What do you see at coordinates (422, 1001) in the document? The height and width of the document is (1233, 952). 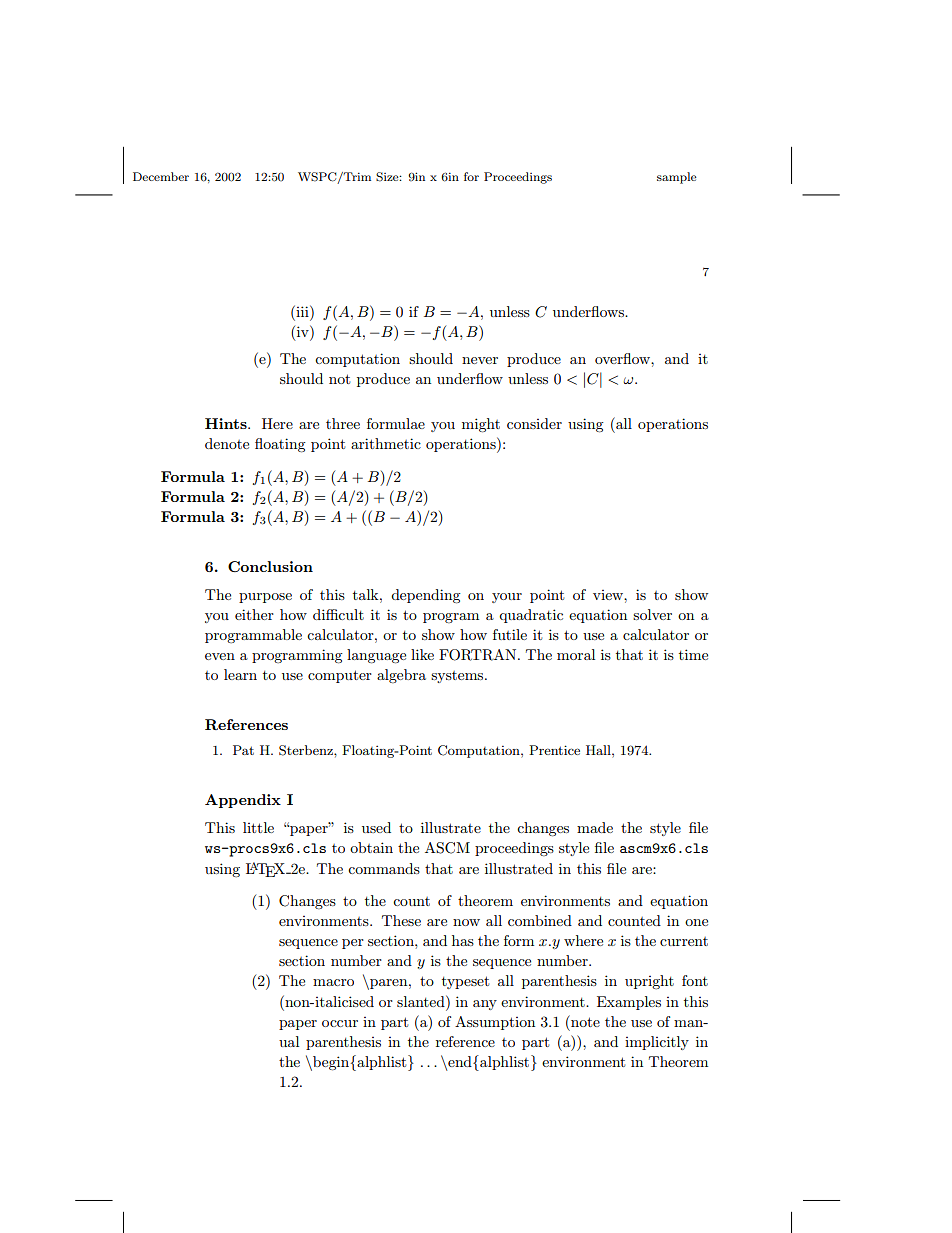 I see `slanted` at bounding box center [422, 1001].
